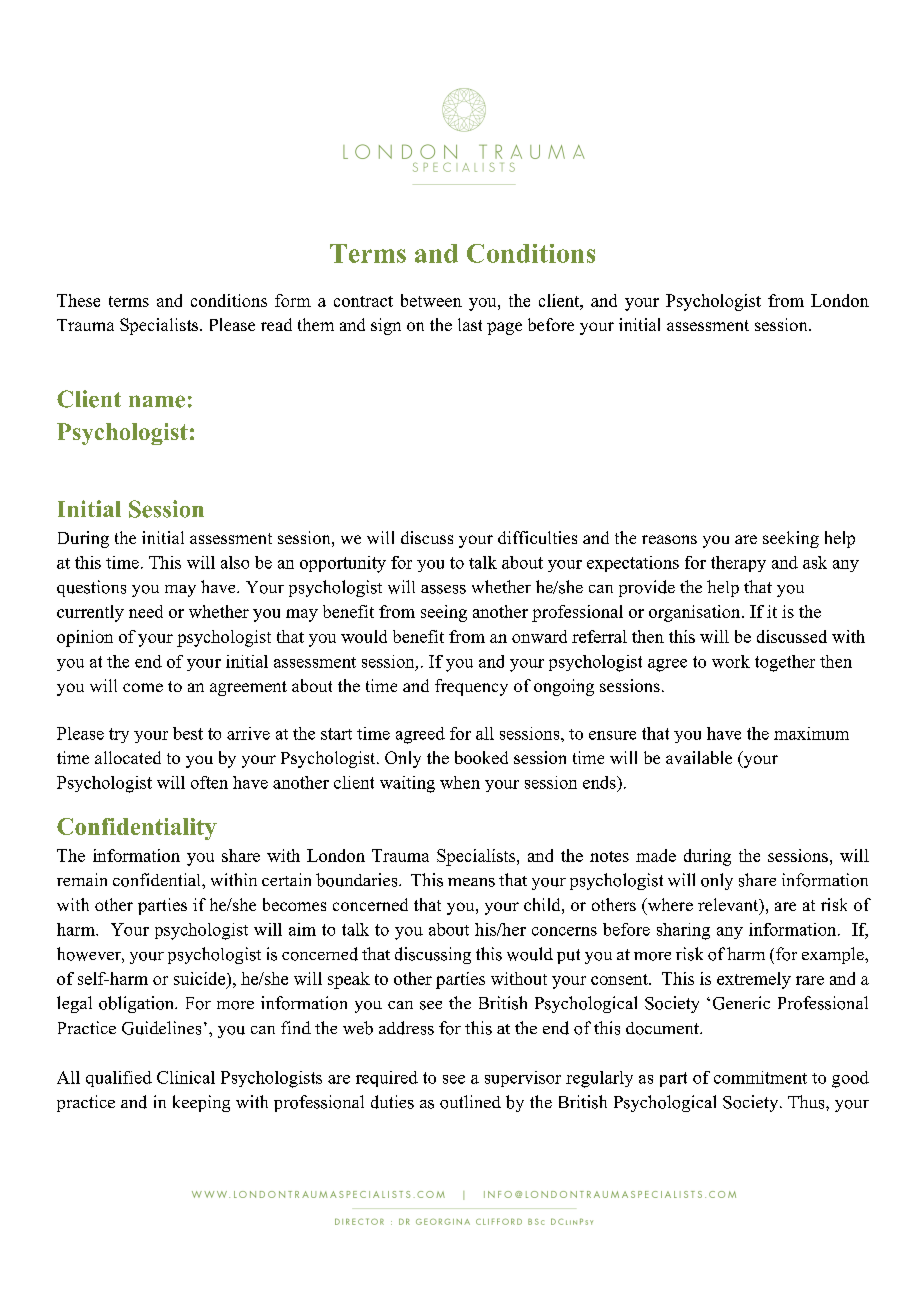  Describe the element at coordinates (460, 782) in the screenshot. I see `when` at that location.
